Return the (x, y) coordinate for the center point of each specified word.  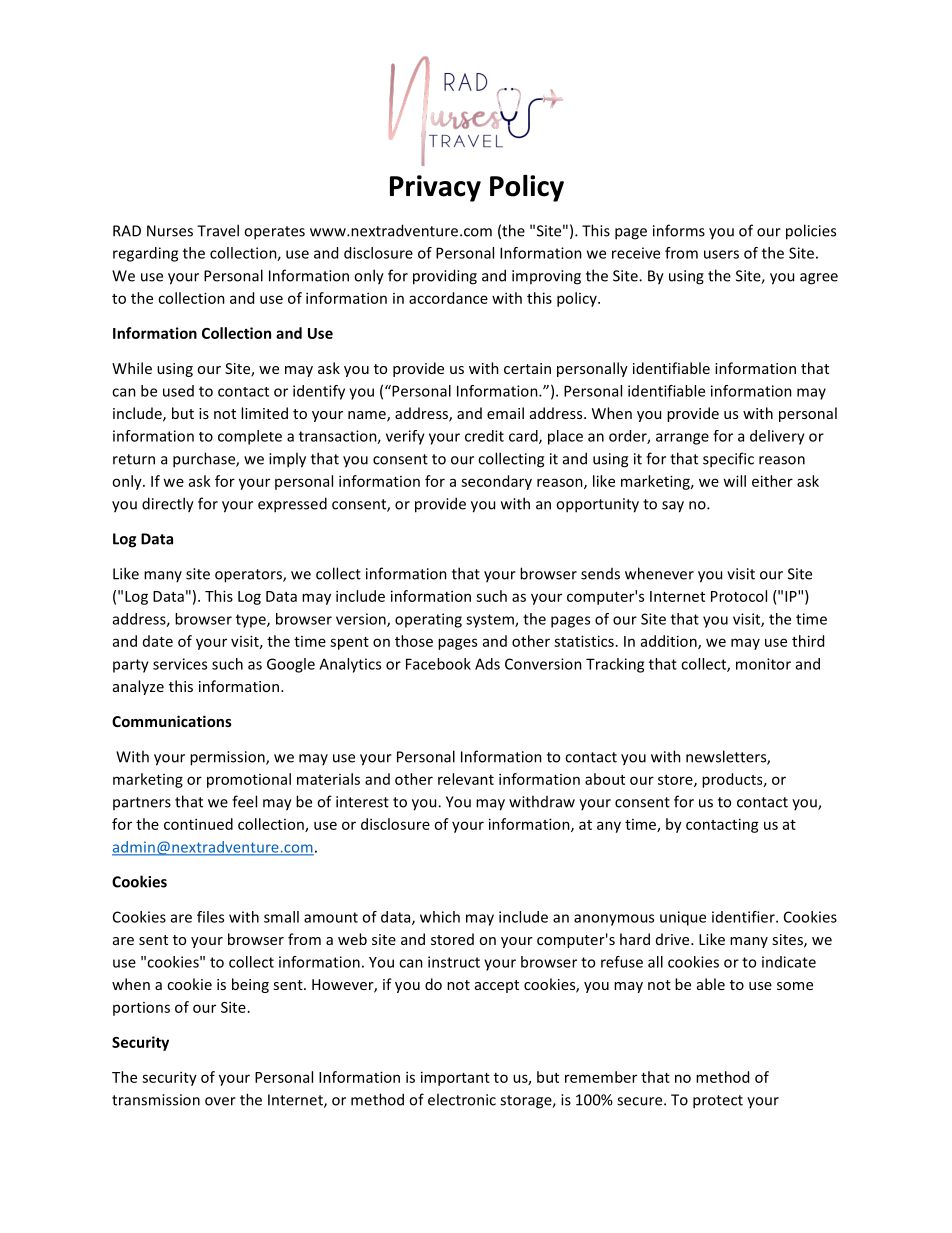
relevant (466, 779)
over (220, 1101)
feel (244, 801)
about (605, 779)
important (455, 1078)
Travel (218, 230)
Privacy (435, 188)
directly (168, 505)
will (734, 481)
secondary (496, 482)
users (721, 254)
